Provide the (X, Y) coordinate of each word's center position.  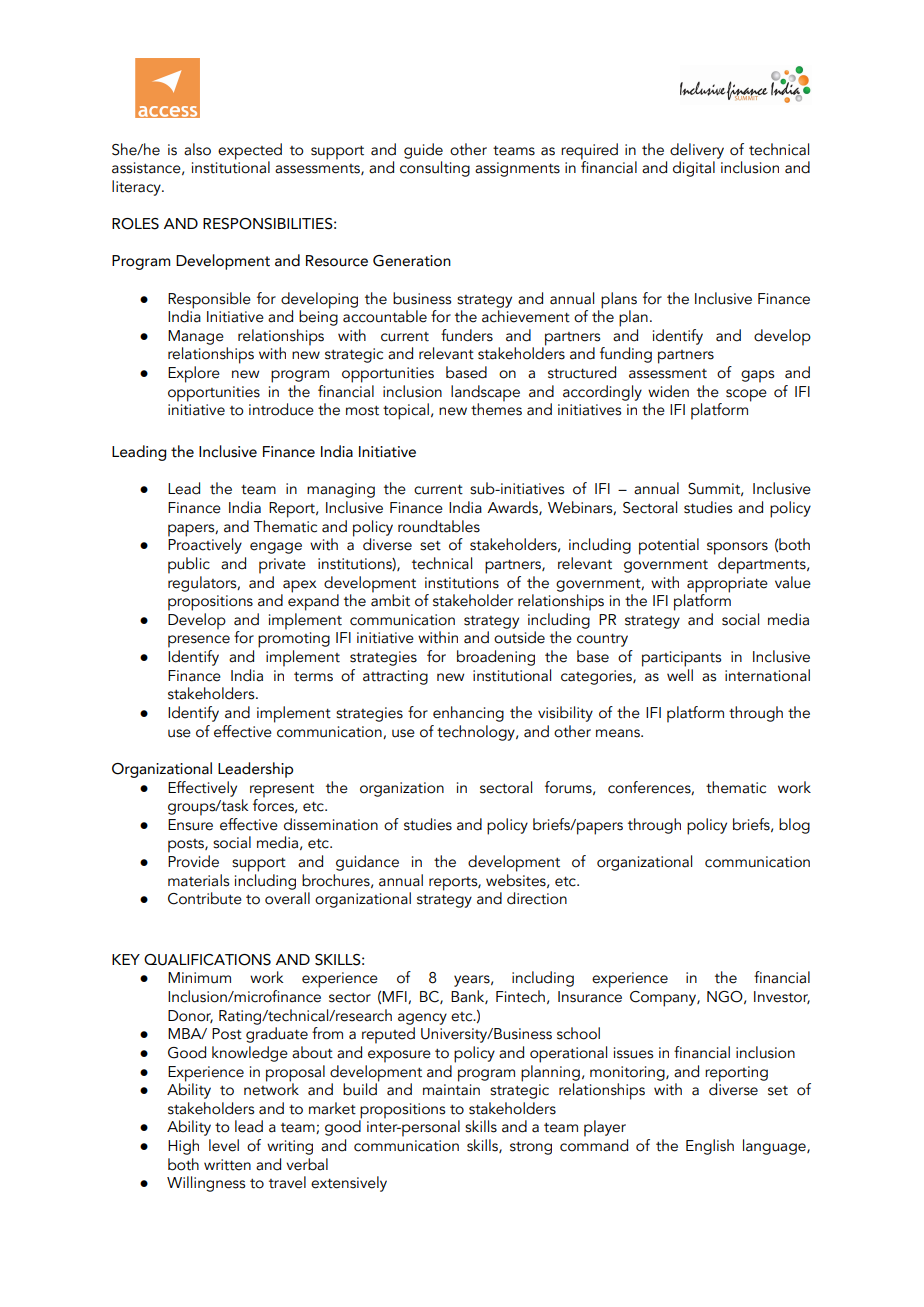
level (224, 1145)
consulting (435, 169)
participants (681, 659)
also (197, 149)
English (710, 1147)
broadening (496, 658)
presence (199, 641)
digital (694, 169)
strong (531, 1148)
